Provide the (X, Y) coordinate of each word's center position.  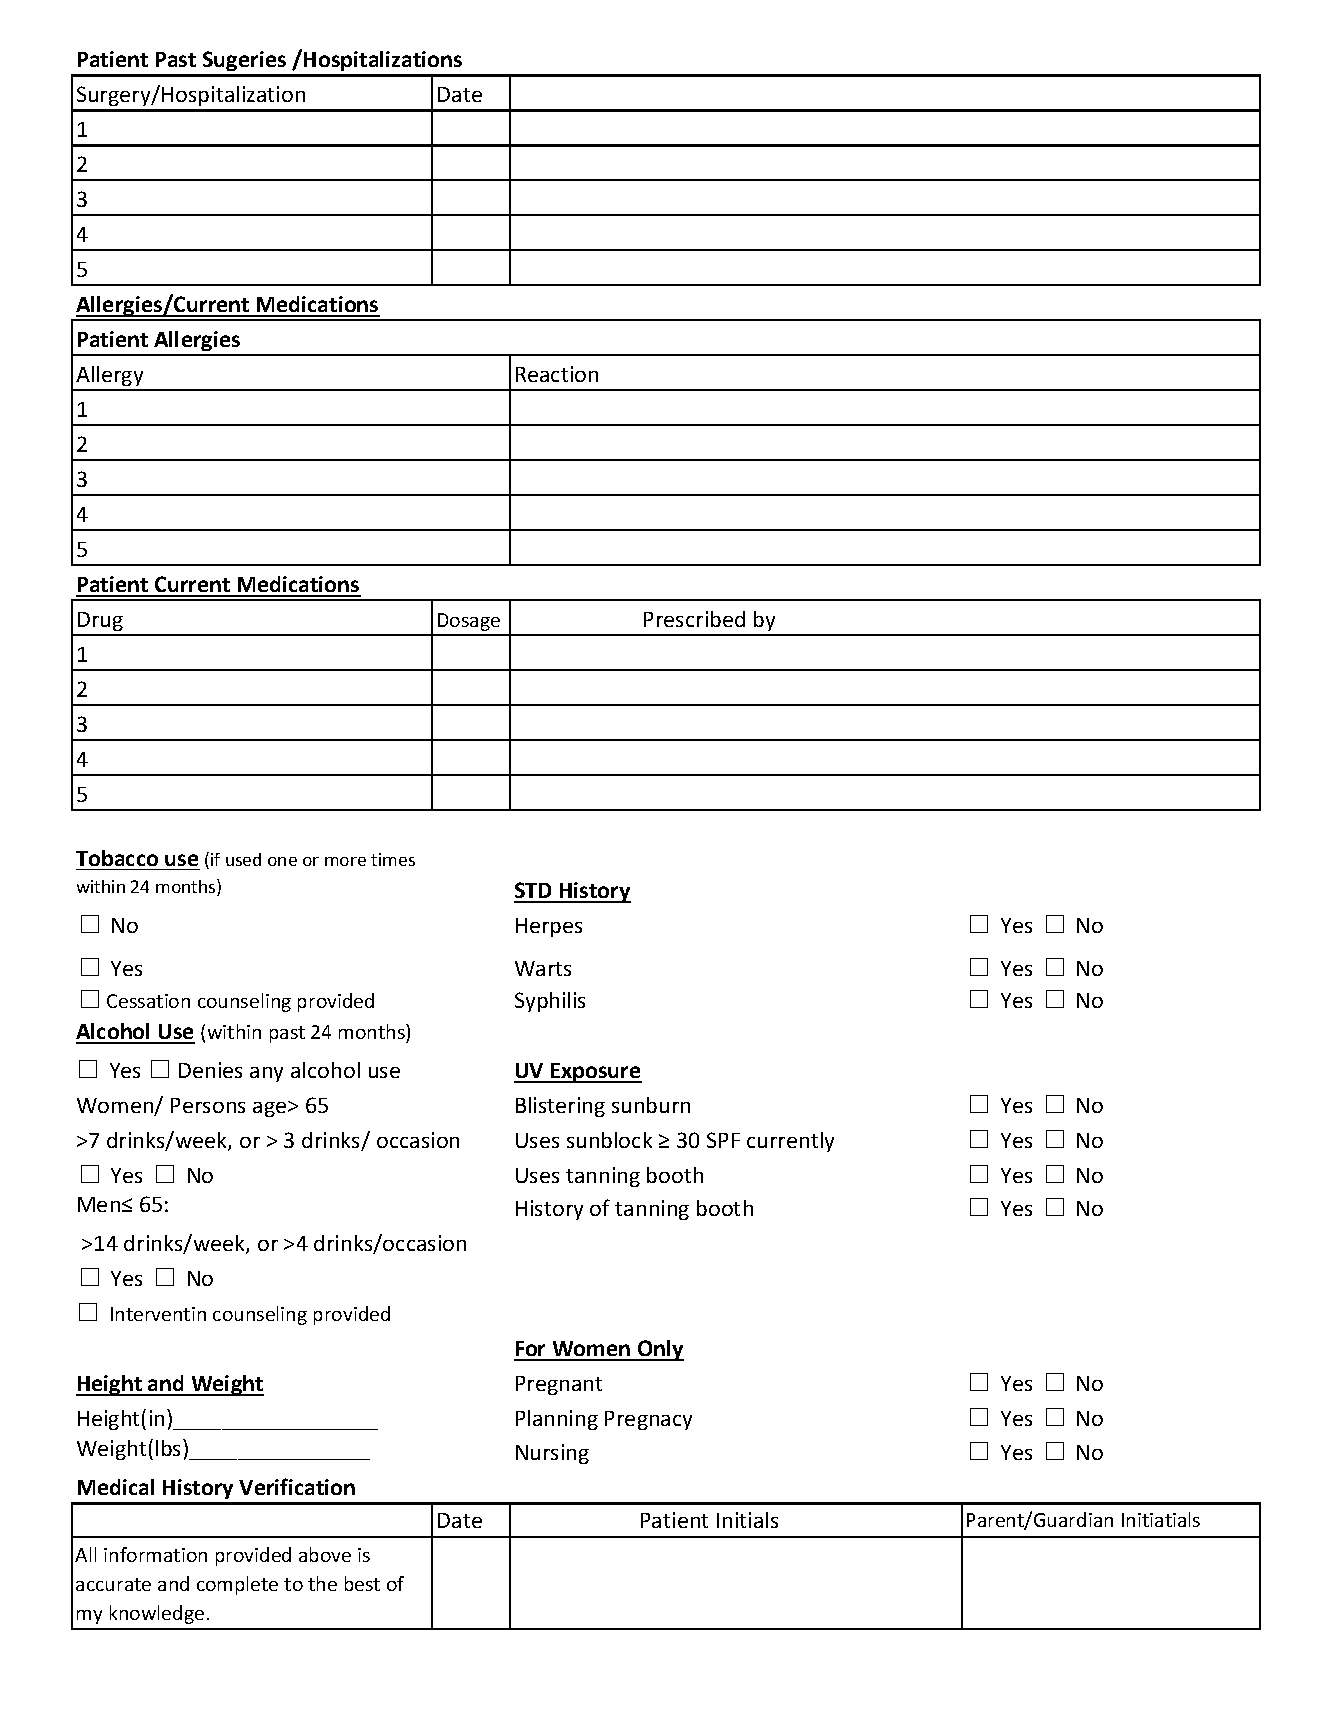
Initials (747, 1520)
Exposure (595, 1073)
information (155, 1554)
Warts (543, 968)
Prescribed (694, 619)
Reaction (557, 374)
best (362, 1583)
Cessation (148, 1001)
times (393, 859)
